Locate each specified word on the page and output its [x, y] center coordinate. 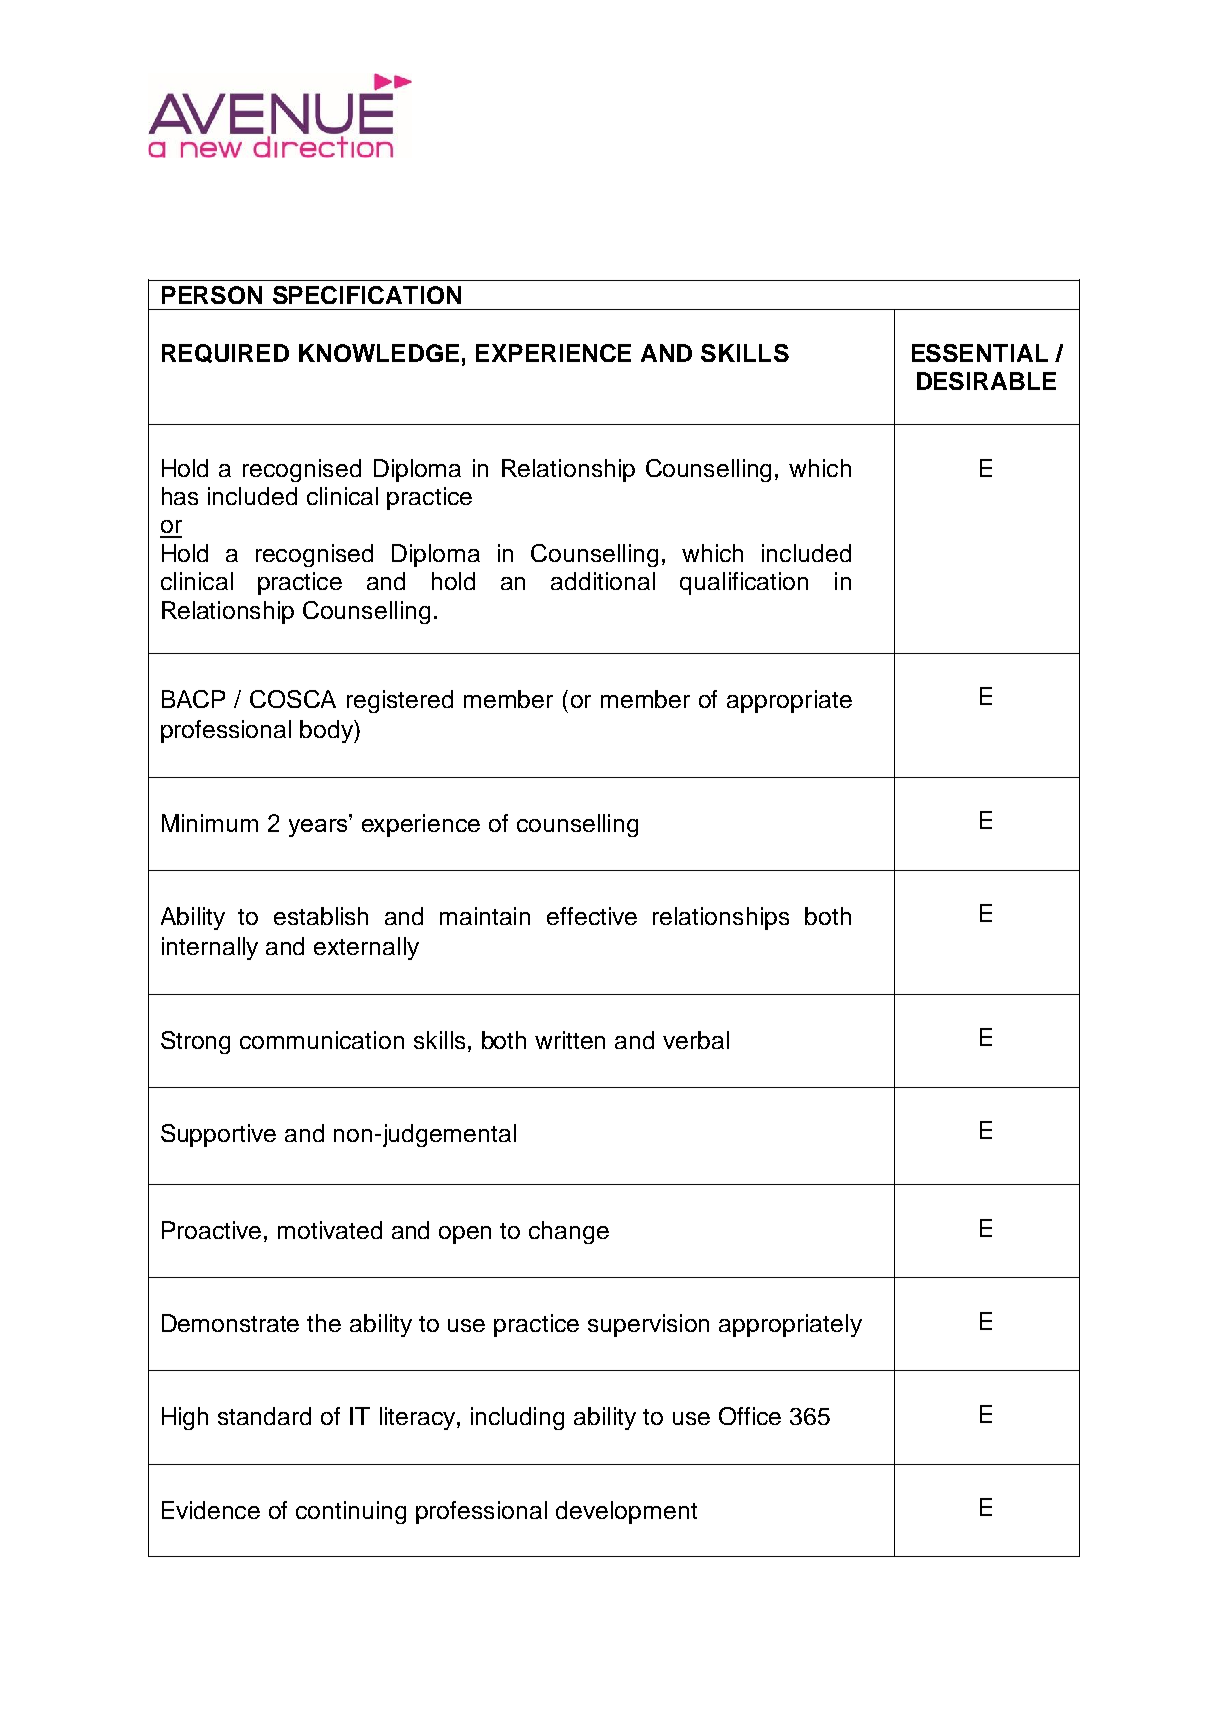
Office [750, 1416]
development [626, 1512]
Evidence [211, 1510]
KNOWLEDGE [379, 353]
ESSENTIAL [980, 353]
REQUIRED [225, 353]
